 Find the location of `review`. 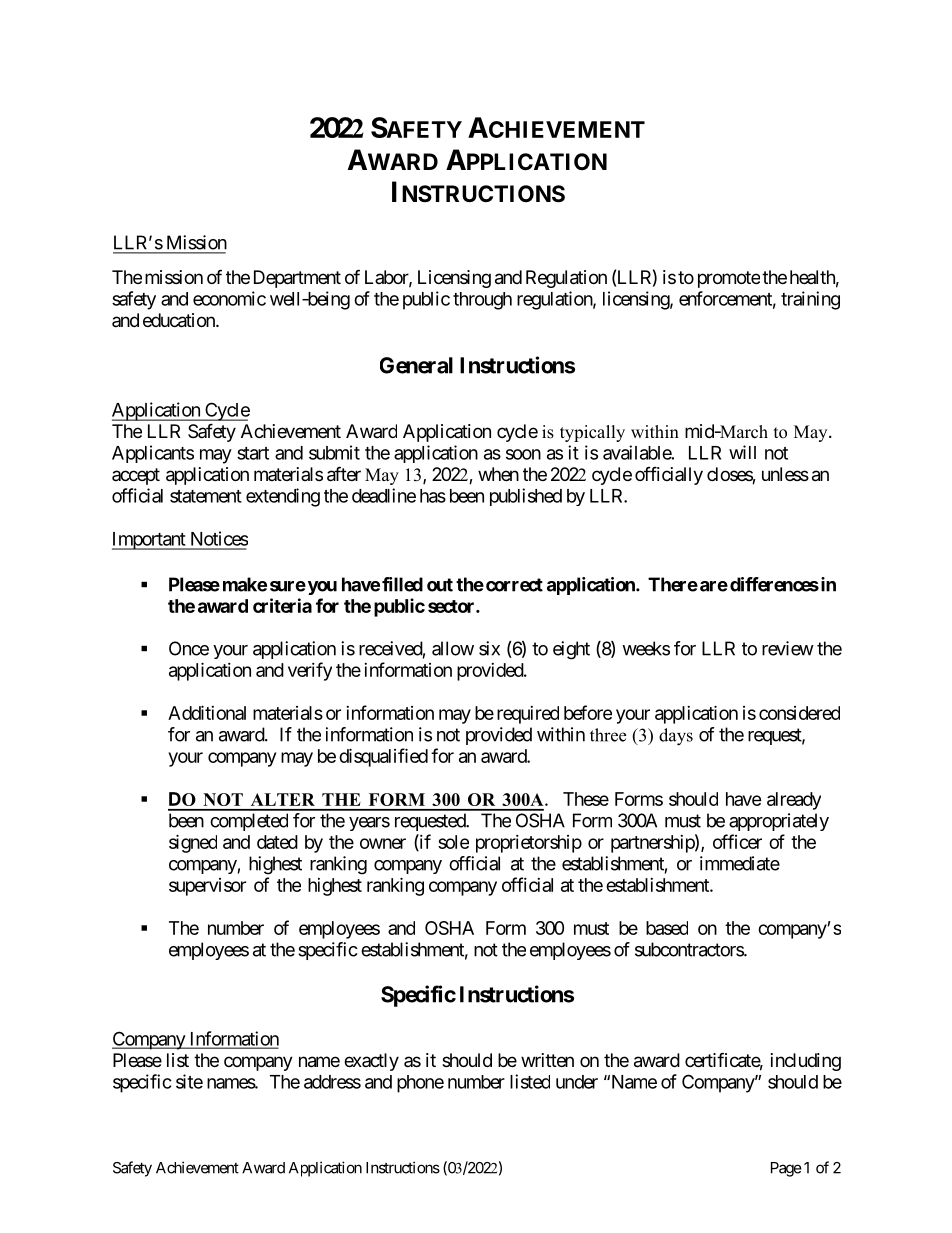

review is located at coordinates (788, 648).
